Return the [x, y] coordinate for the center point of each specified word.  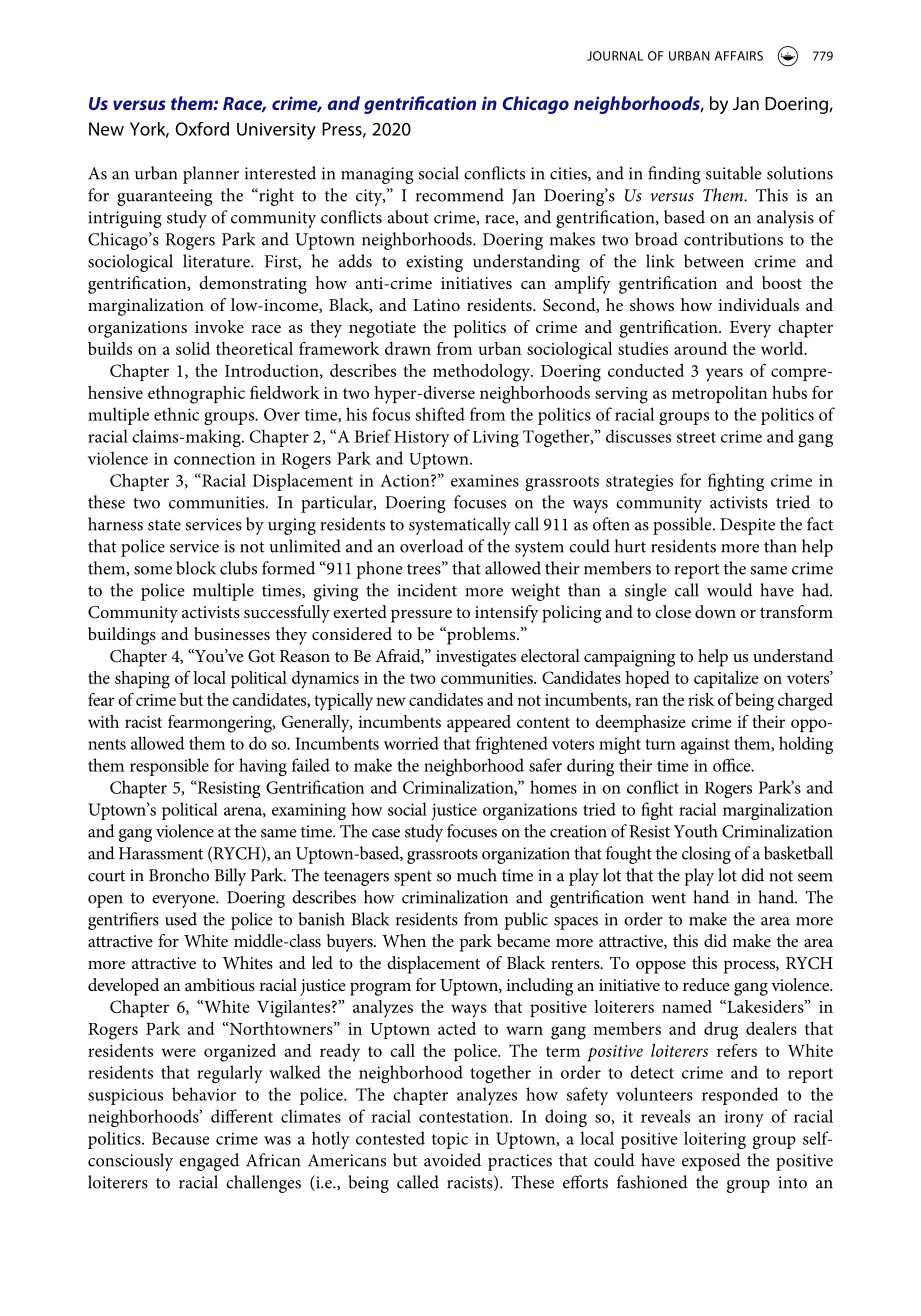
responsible [169, 767]
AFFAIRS [739, 56]
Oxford [202, 129]
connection [214, 459]
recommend [460, 195]
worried [411, 743]
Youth [695, 831]
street [696, 437]
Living [496, 439]
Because [180, 1138]
